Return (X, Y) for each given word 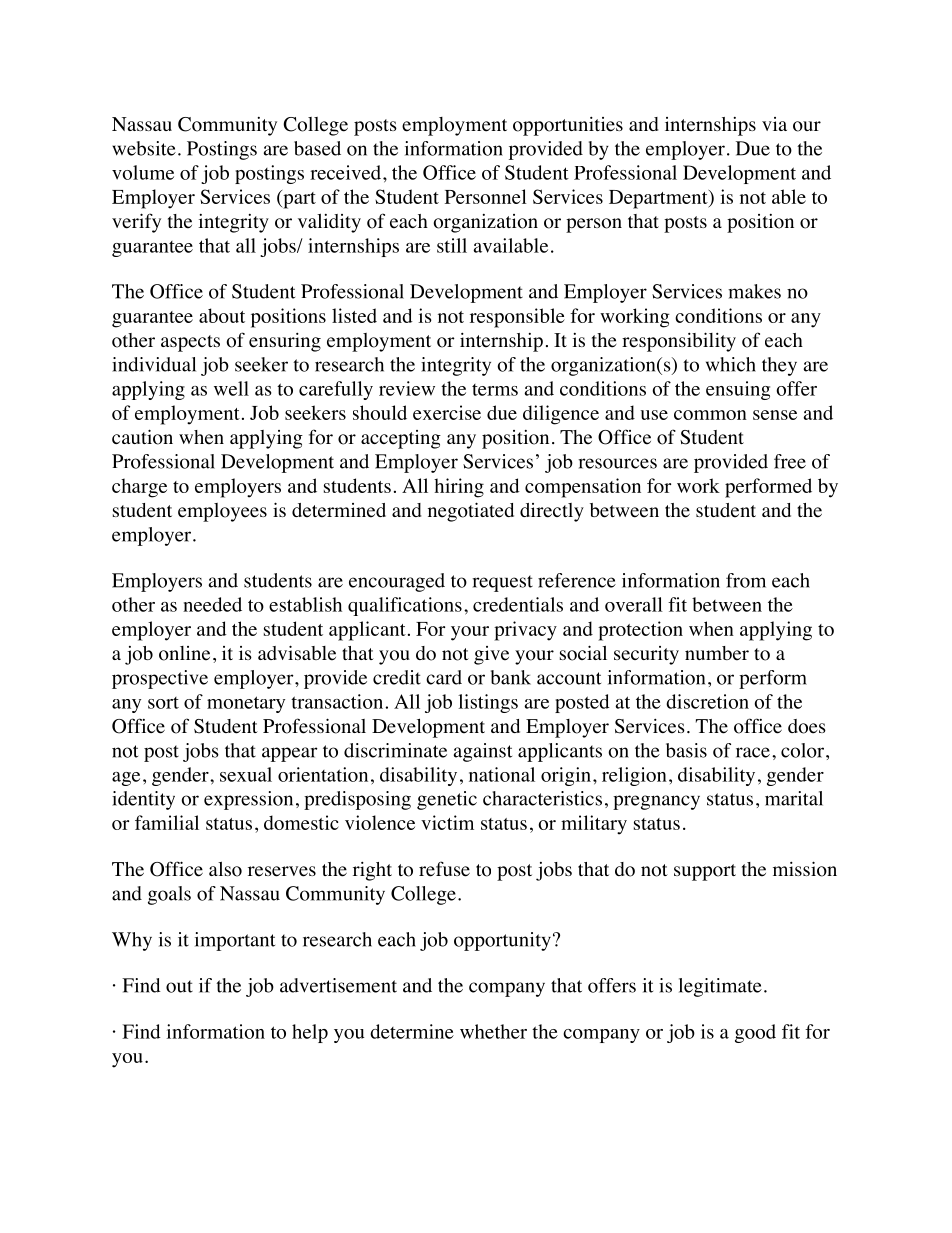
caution (142, 437)
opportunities (568, 126)
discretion (707, 701)
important (235, 941)
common (710, 415)
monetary (246, 704)
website (144, 148)
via (774, 124)
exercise (447, 412)
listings (488, 703)
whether (493, 1031)
